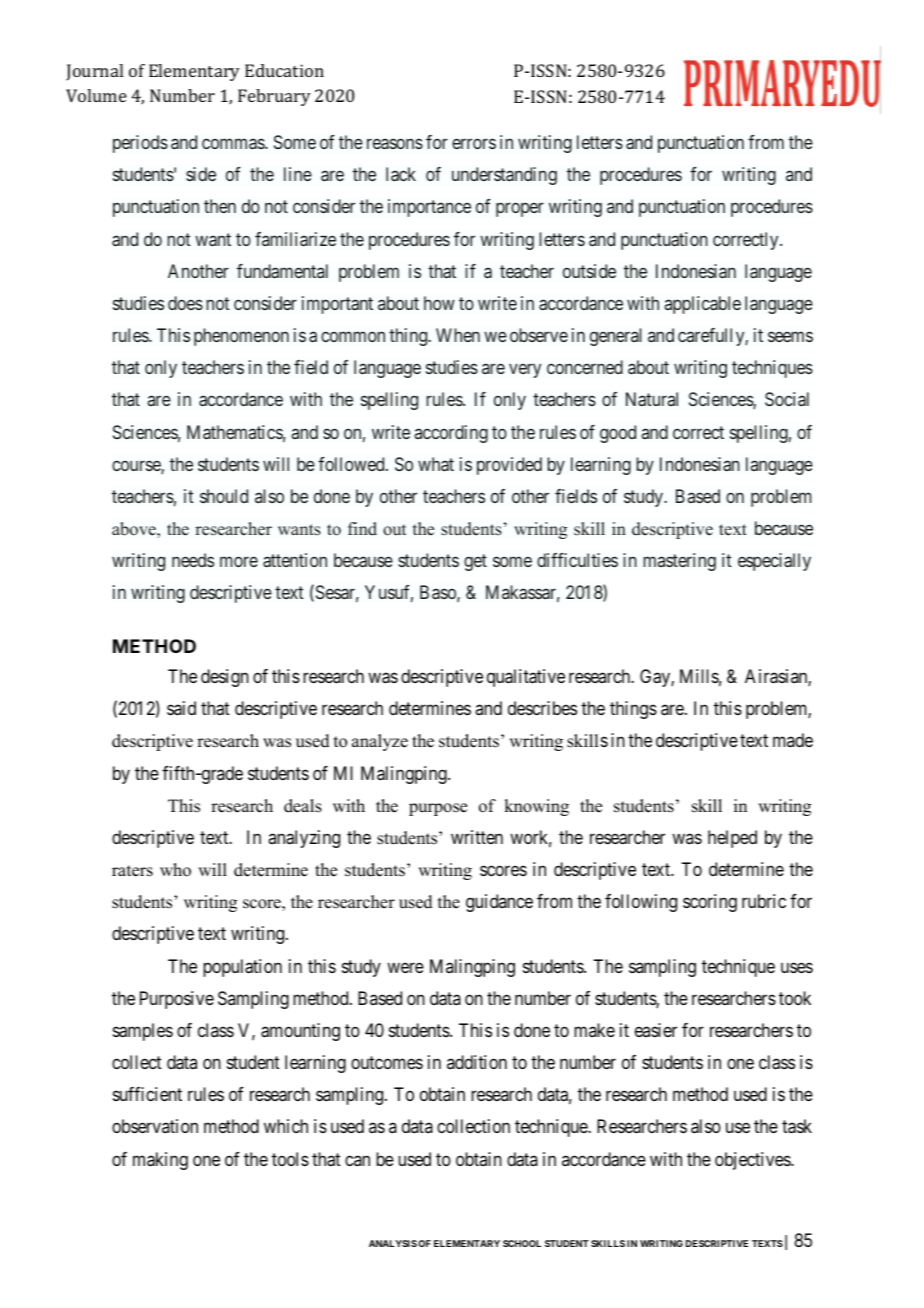  Describe the element at coordinates (160, 1161) in the document. I see `making` at that location.
